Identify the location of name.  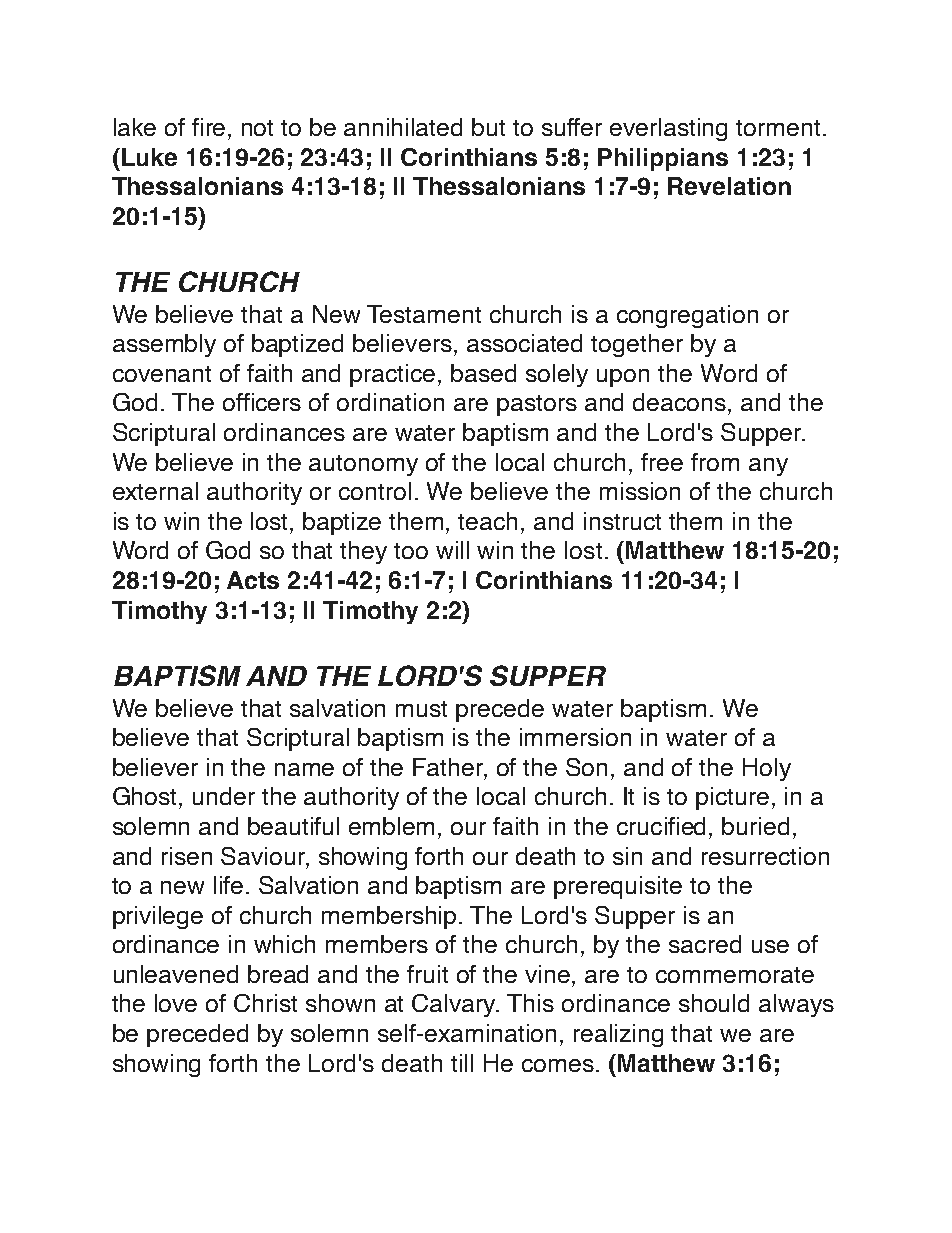
(304, 769).
